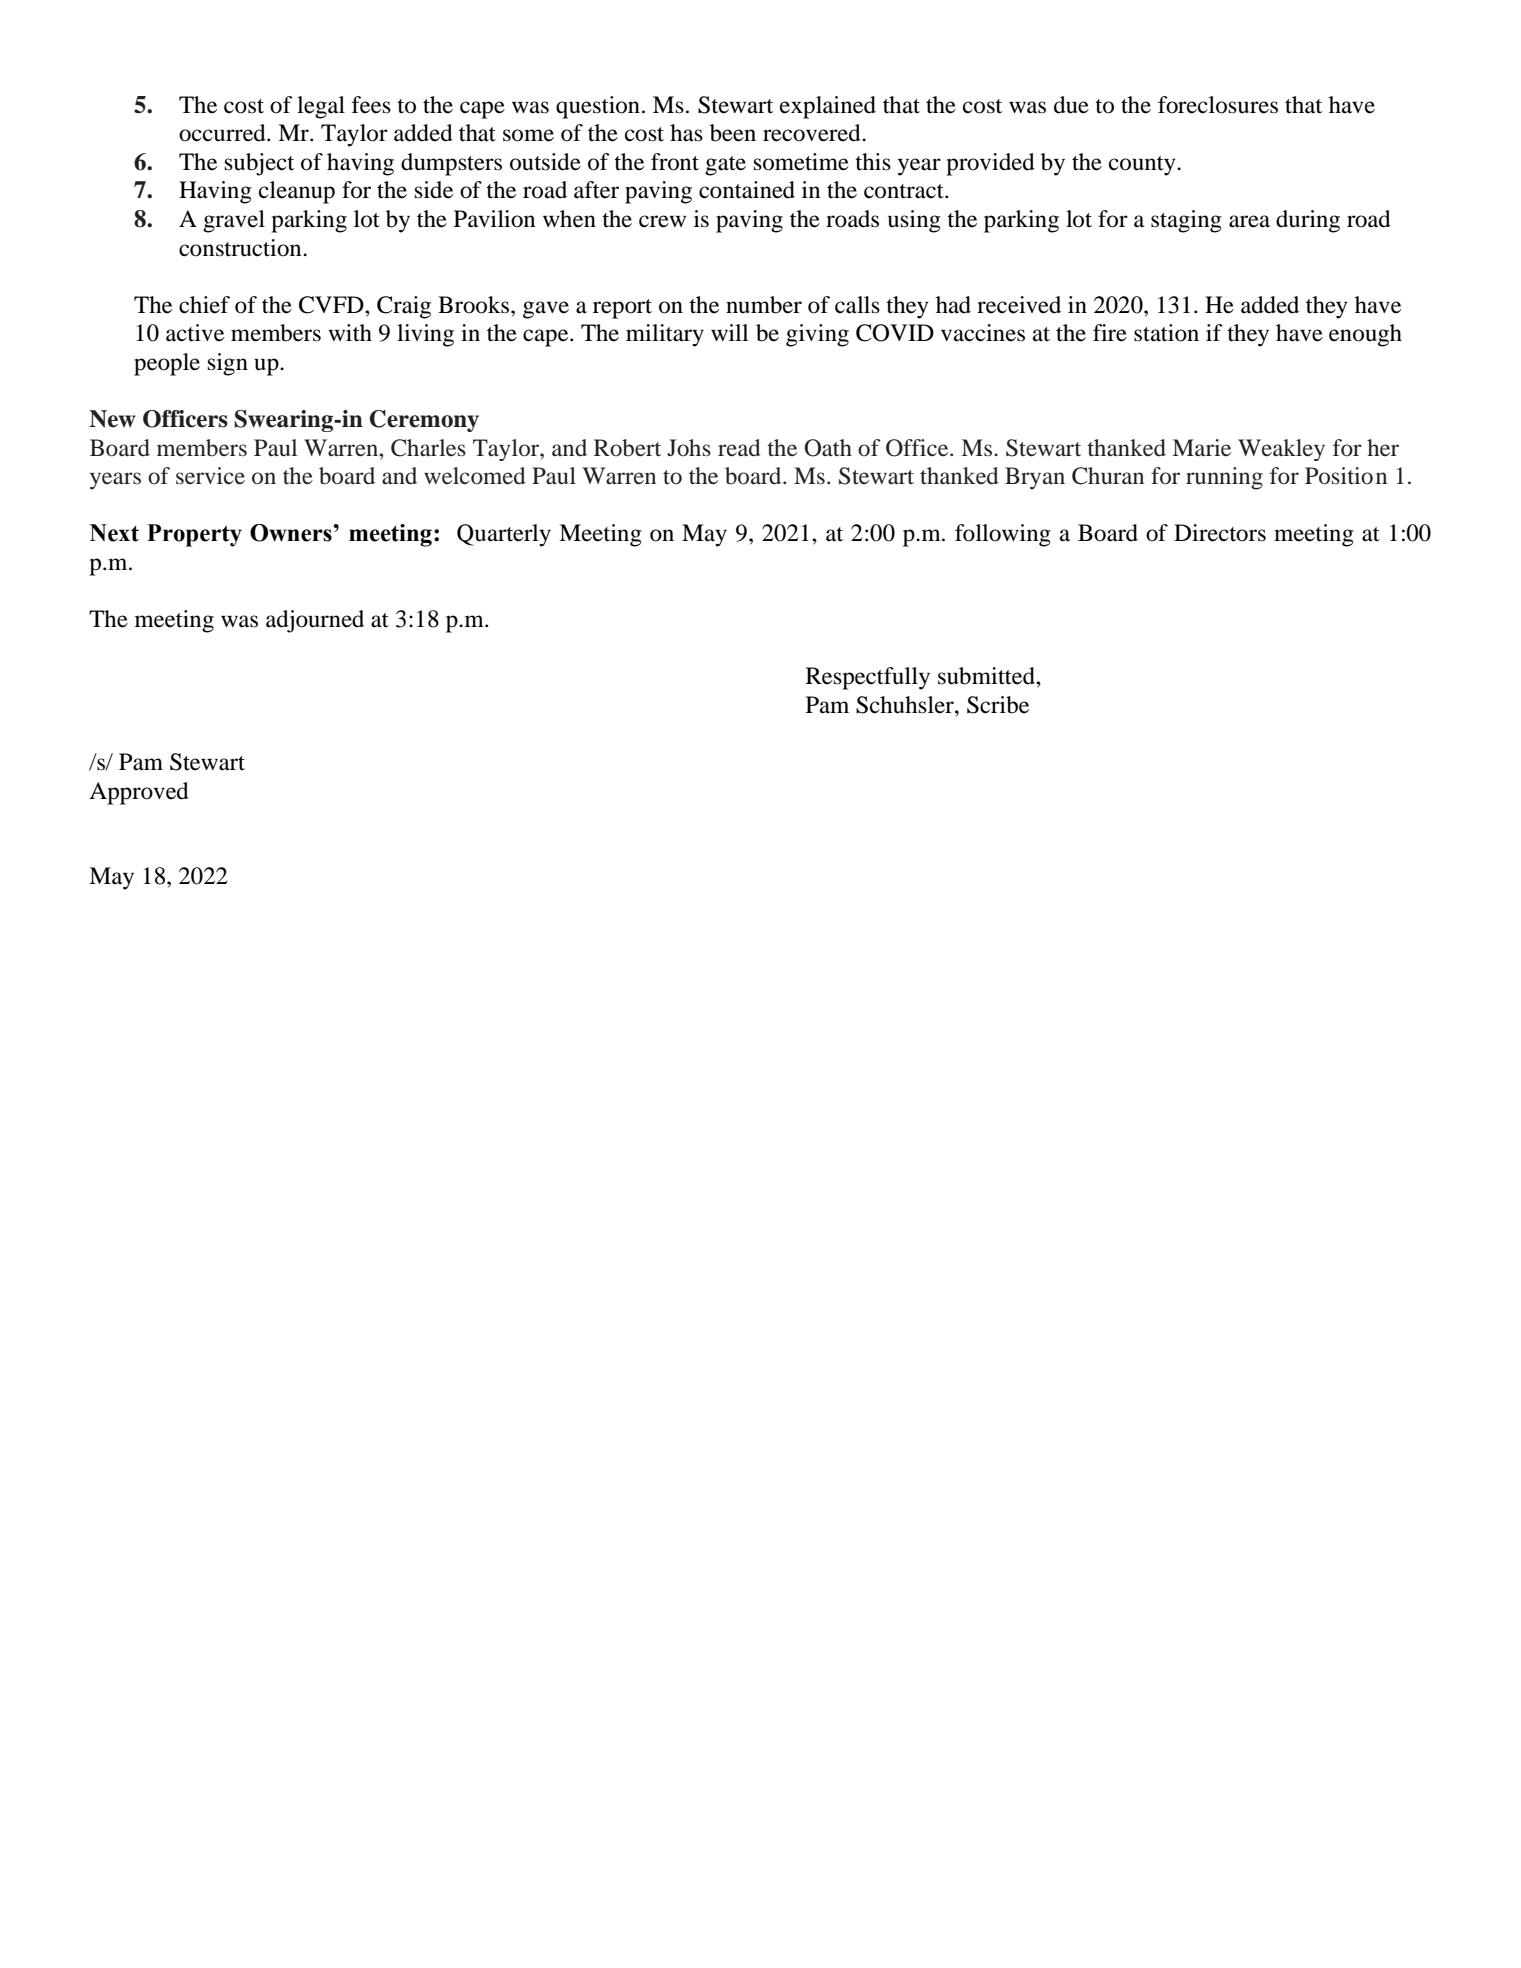 The height and width of the image is (1968, 1521). I want to click on occurred, so click(223, 133).
